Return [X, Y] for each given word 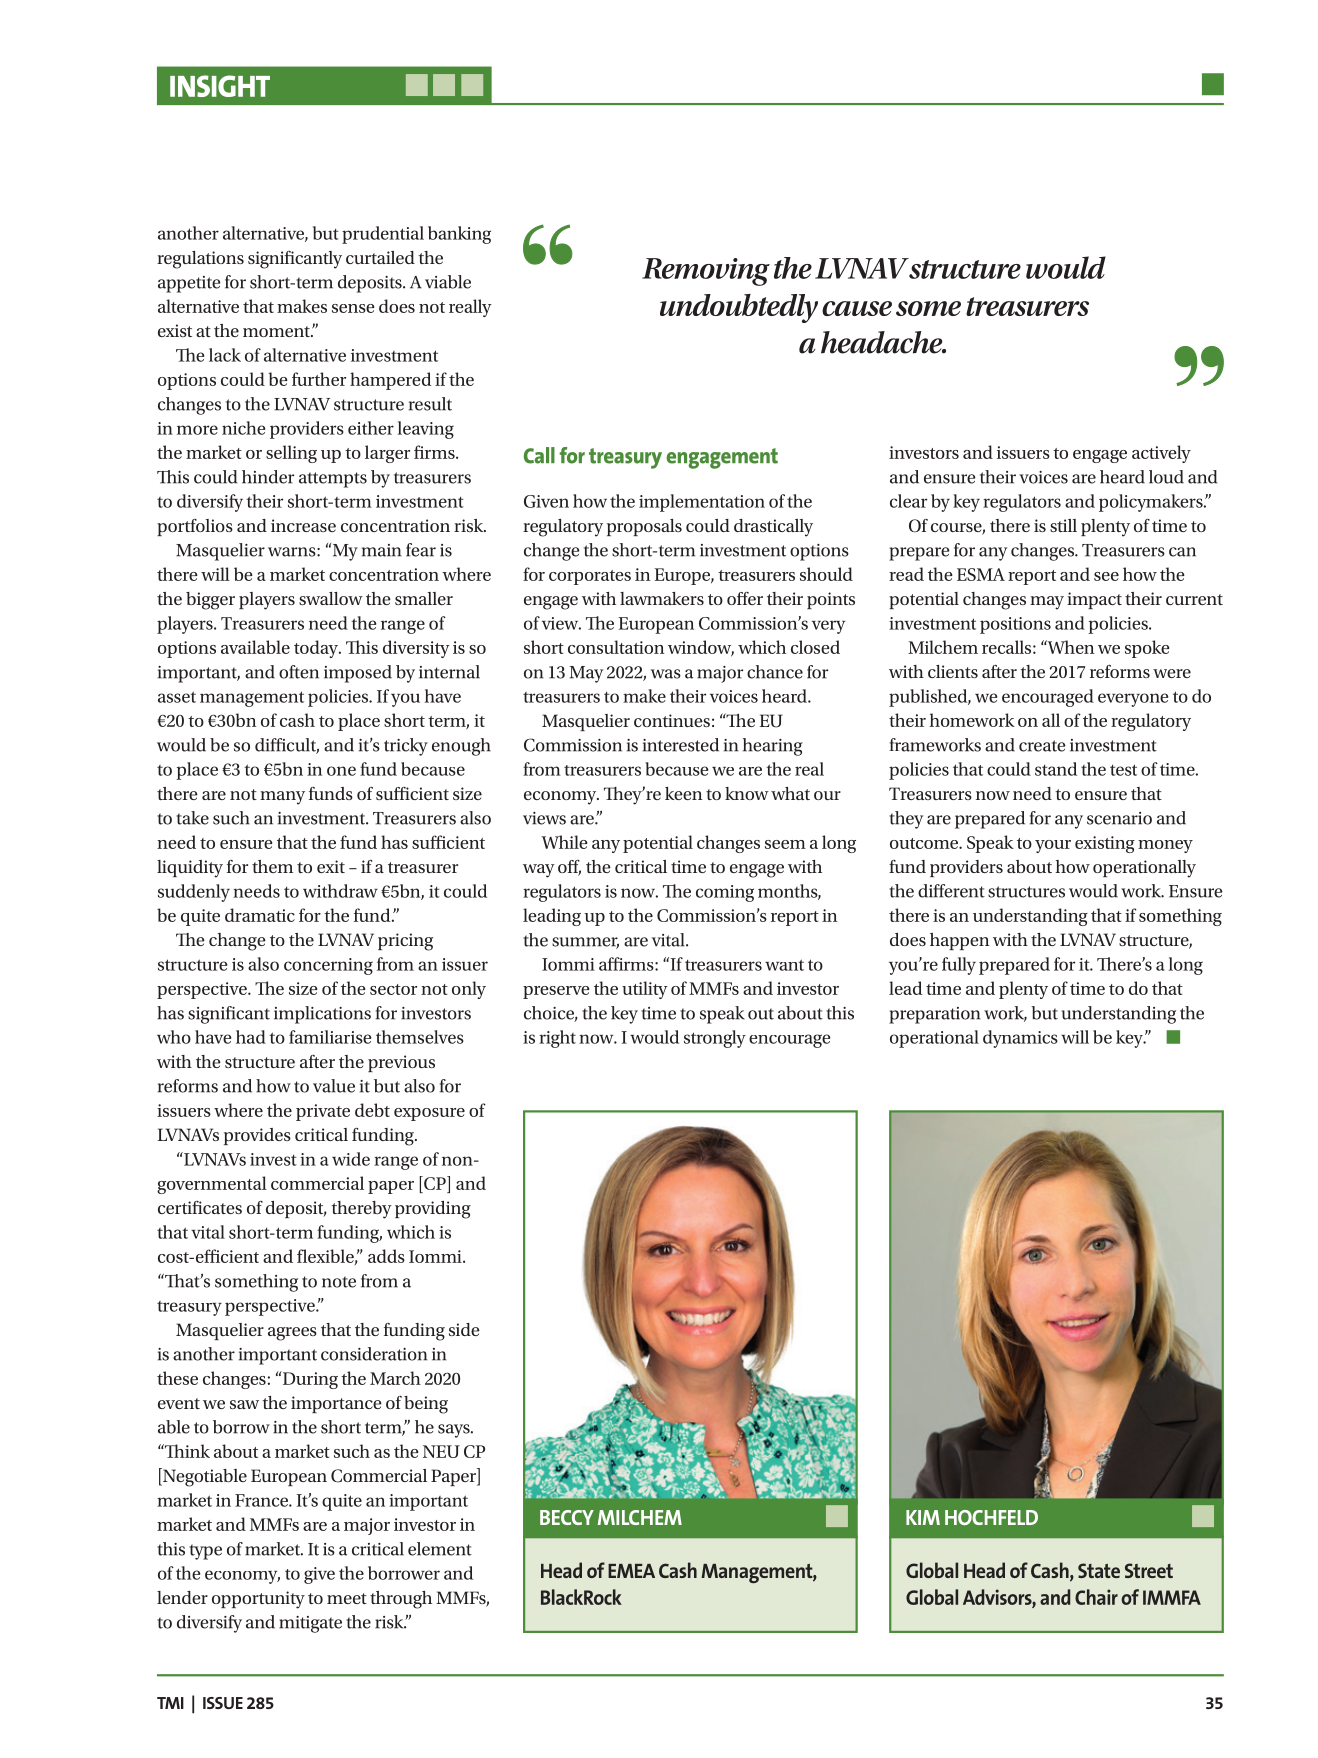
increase [303, 525]
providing [433, 1210]
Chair [1096, 1597]
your [1053, 846]
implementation [702, 503]
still [1063, 525]
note [339, 1282]
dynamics [1020, 1039]
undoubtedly [739, 308]
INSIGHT [220, 86]
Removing [706, 272]
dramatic [260, 915]
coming [725, 893]
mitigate [310, 1624]
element [440, 1549]
